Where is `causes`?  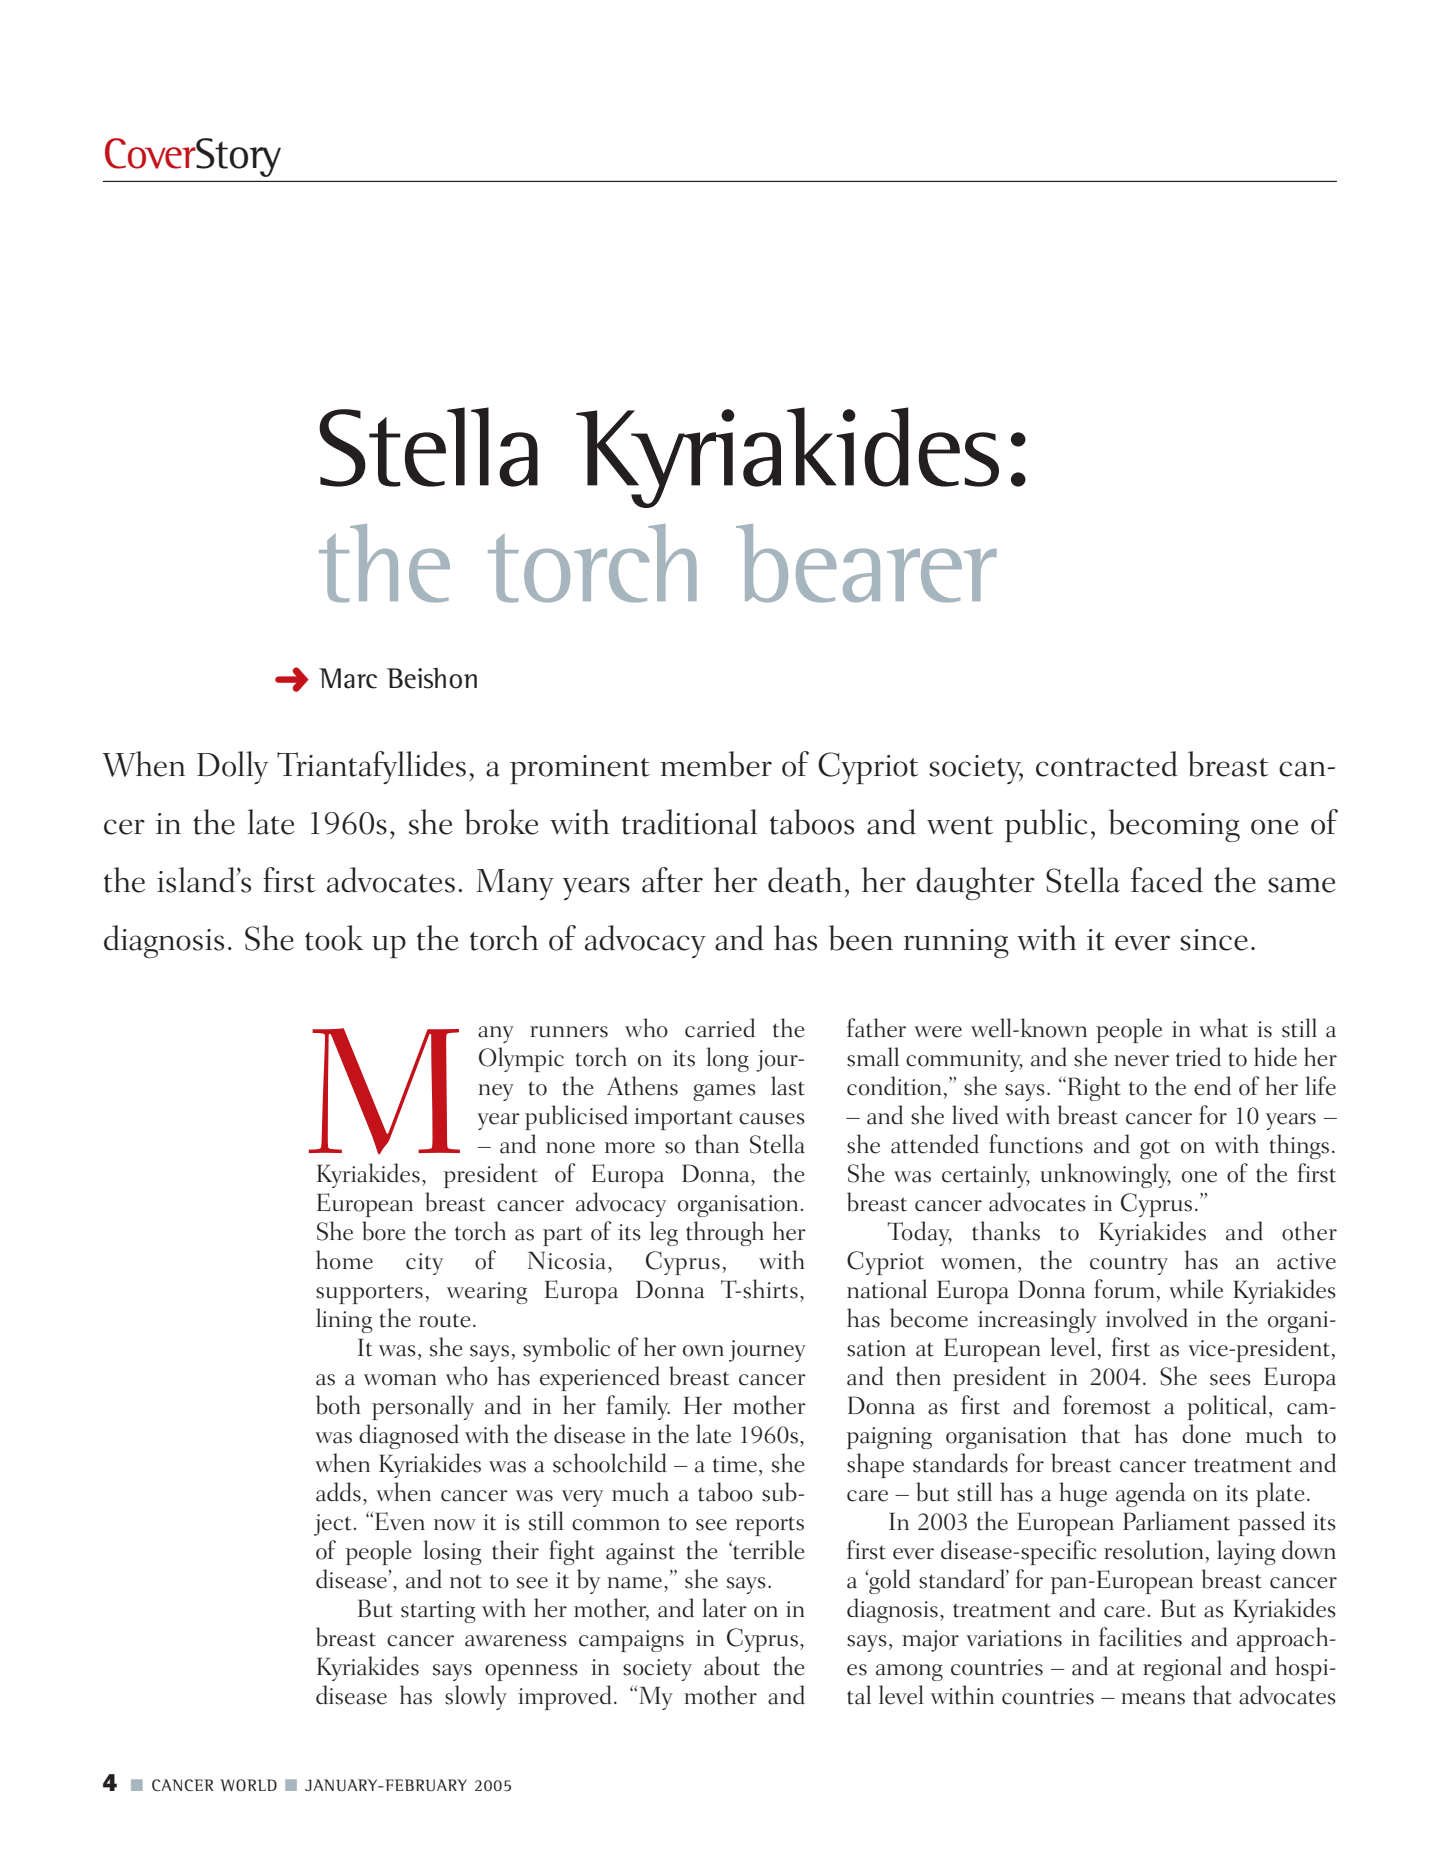
causes is located at coordinates (772, 1119).
